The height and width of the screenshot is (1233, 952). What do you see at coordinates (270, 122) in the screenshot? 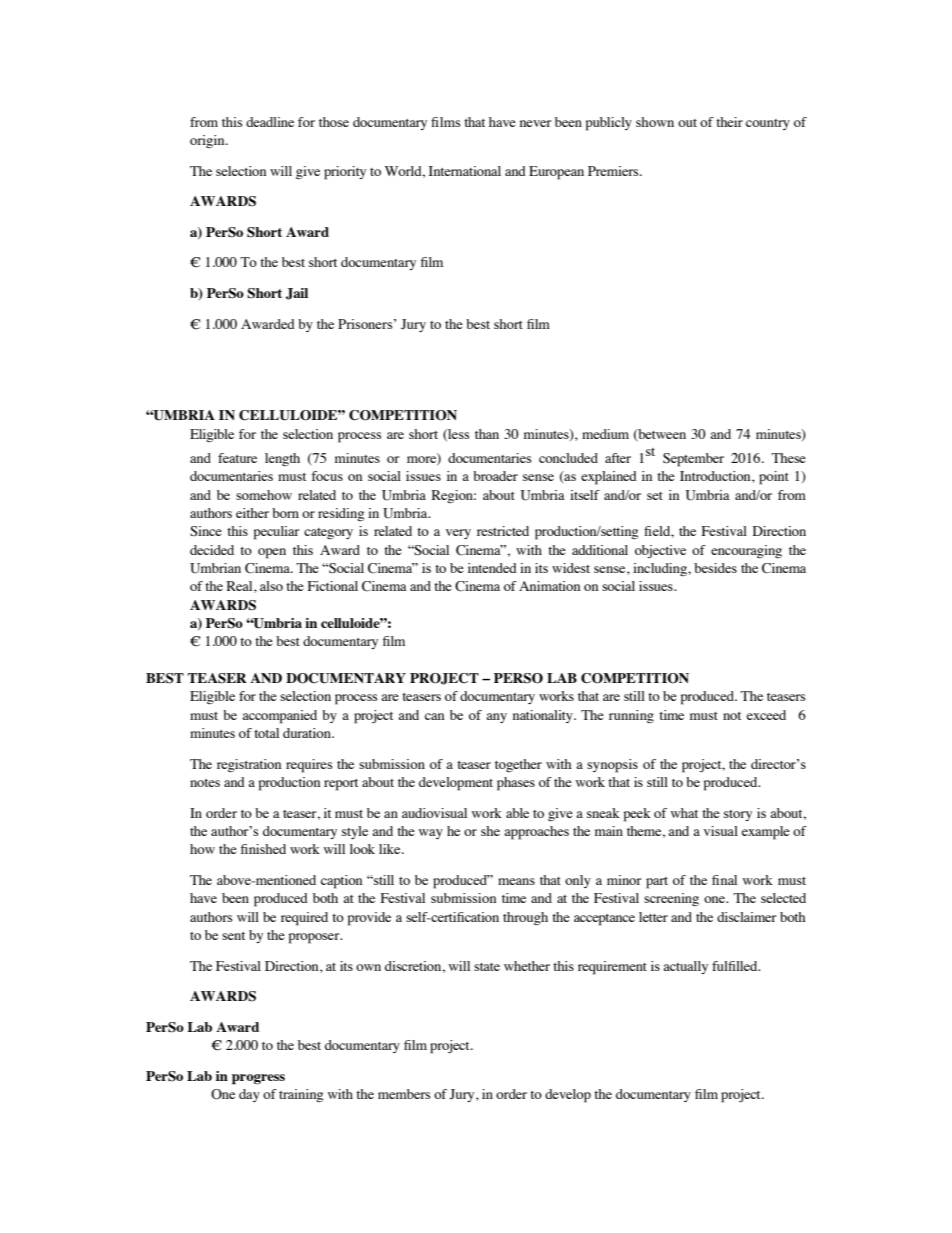
I see `deadline` at bounding box center [270, 122].
